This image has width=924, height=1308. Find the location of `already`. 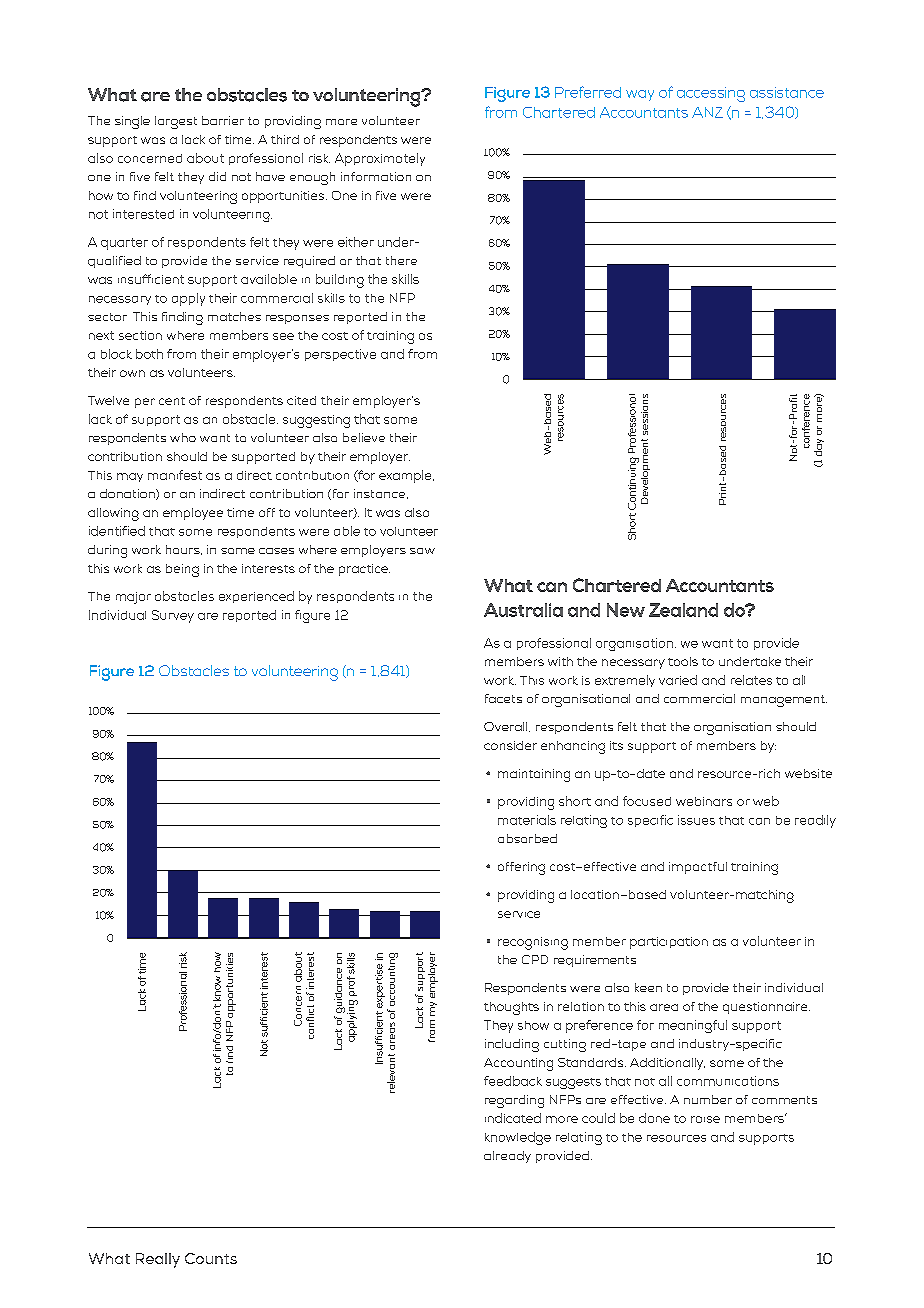

already is located at coordinates (507, 1157).
